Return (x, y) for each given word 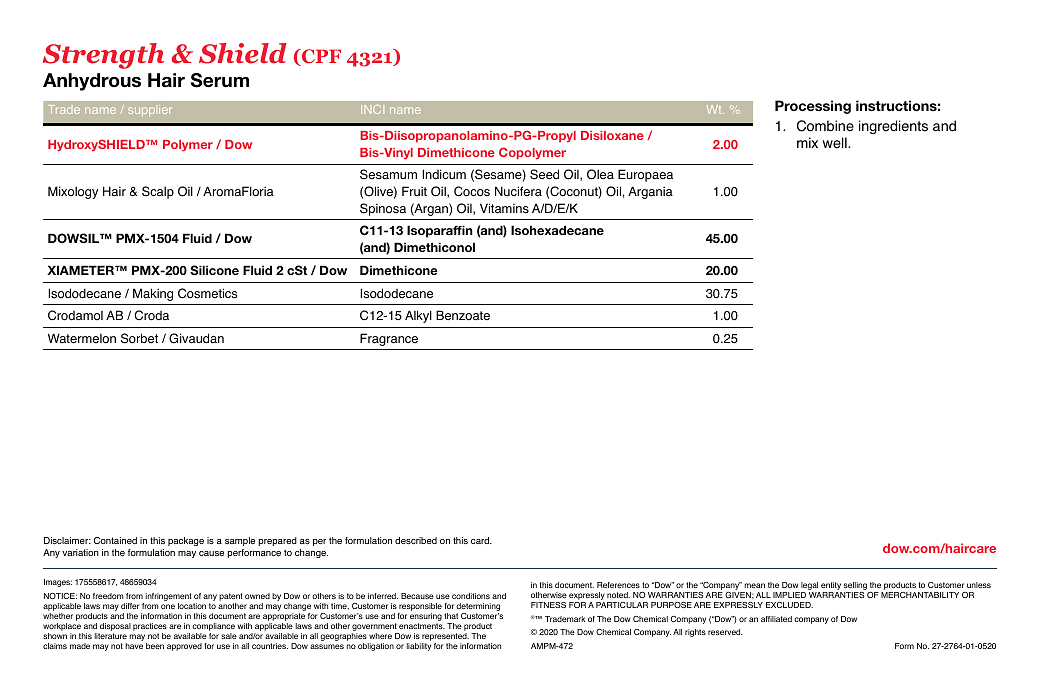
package (186, 541)
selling (856, 587)
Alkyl (418, 316)
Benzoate (463, 315)
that (451, 616)
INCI (372, 109)
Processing (813, 107)
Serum (220, 80)
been (155, 646)
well (836, 143)
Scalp (158, 192)
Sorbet (139, 338)
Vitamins (504, 208)
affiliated (776, 619)
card (481, 540)
